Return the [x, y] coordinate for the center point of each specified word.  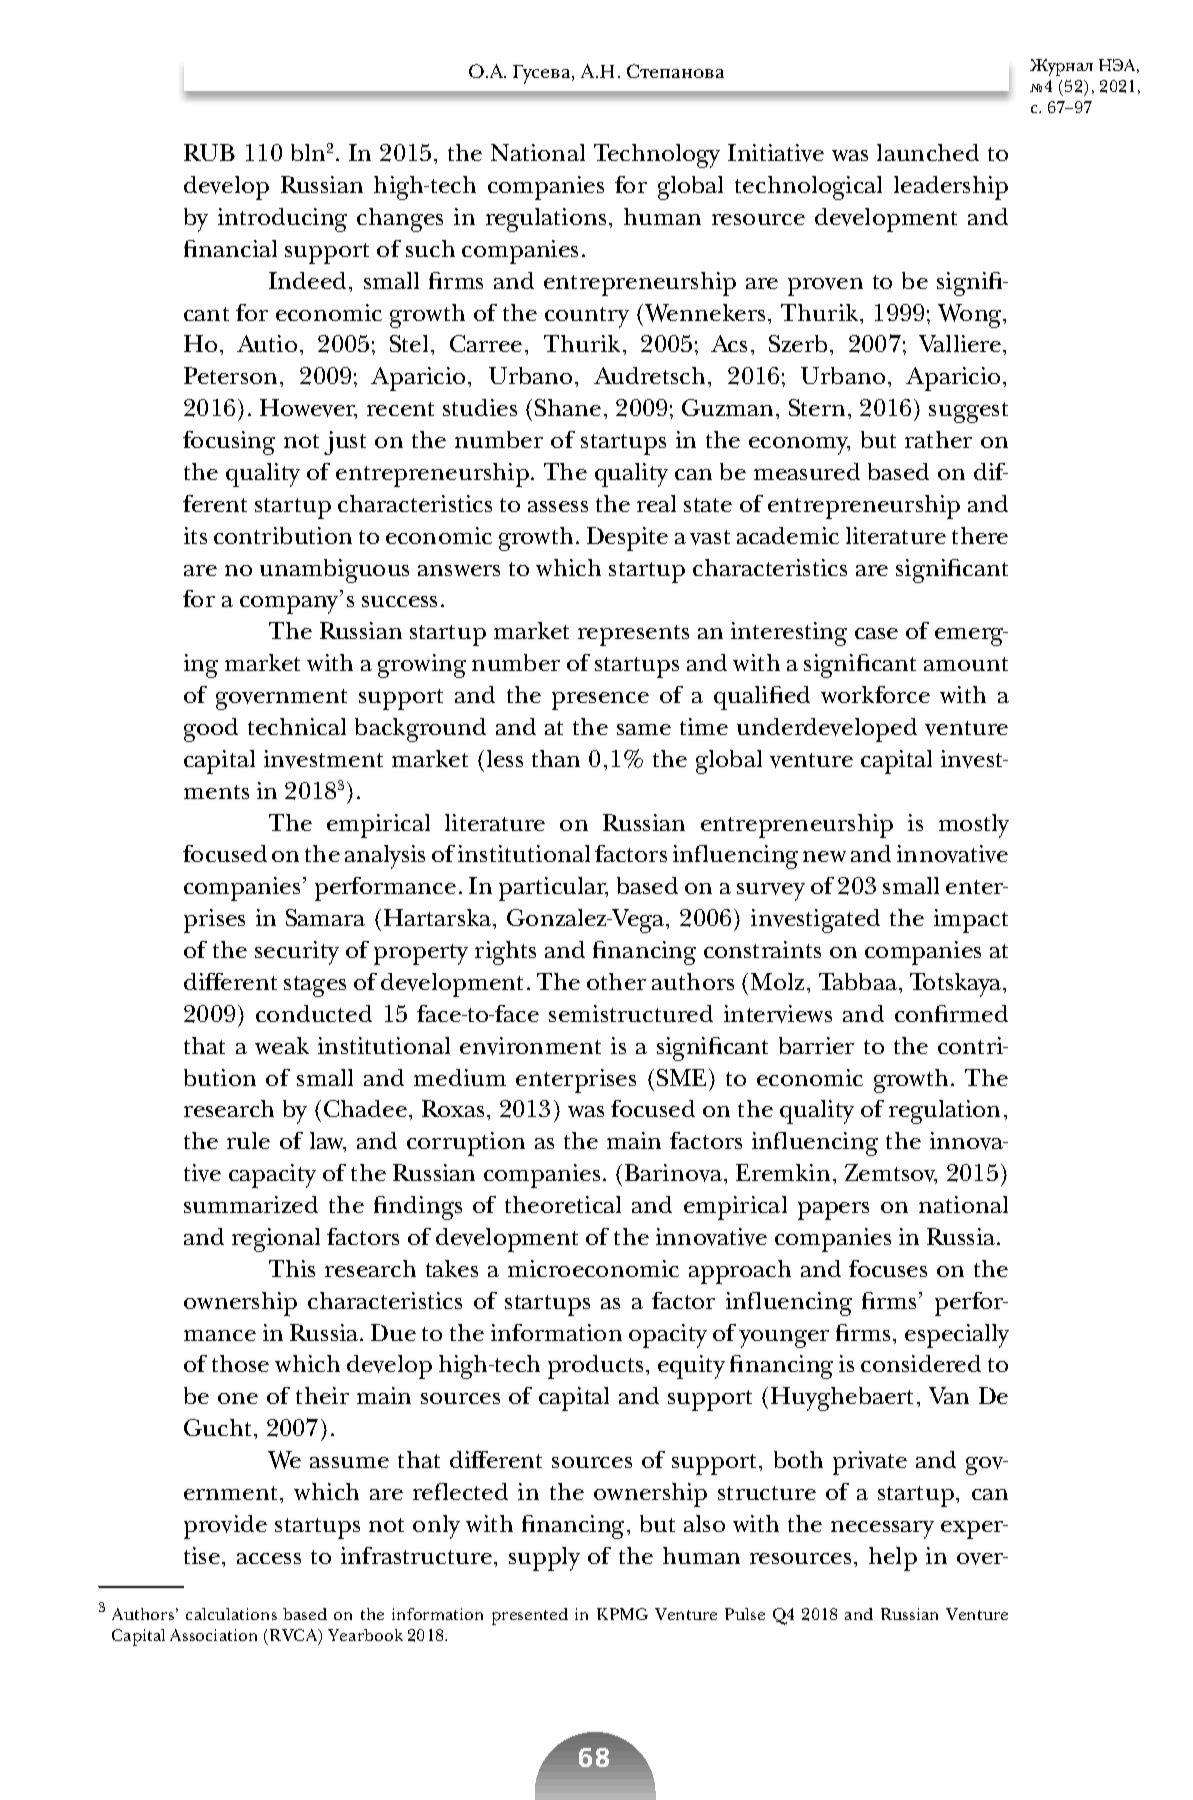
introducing [282, 220]
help [893, 1559]
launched [928, 152]
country [587, 317]
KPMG [622, 1614]
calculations [231, 1614]
